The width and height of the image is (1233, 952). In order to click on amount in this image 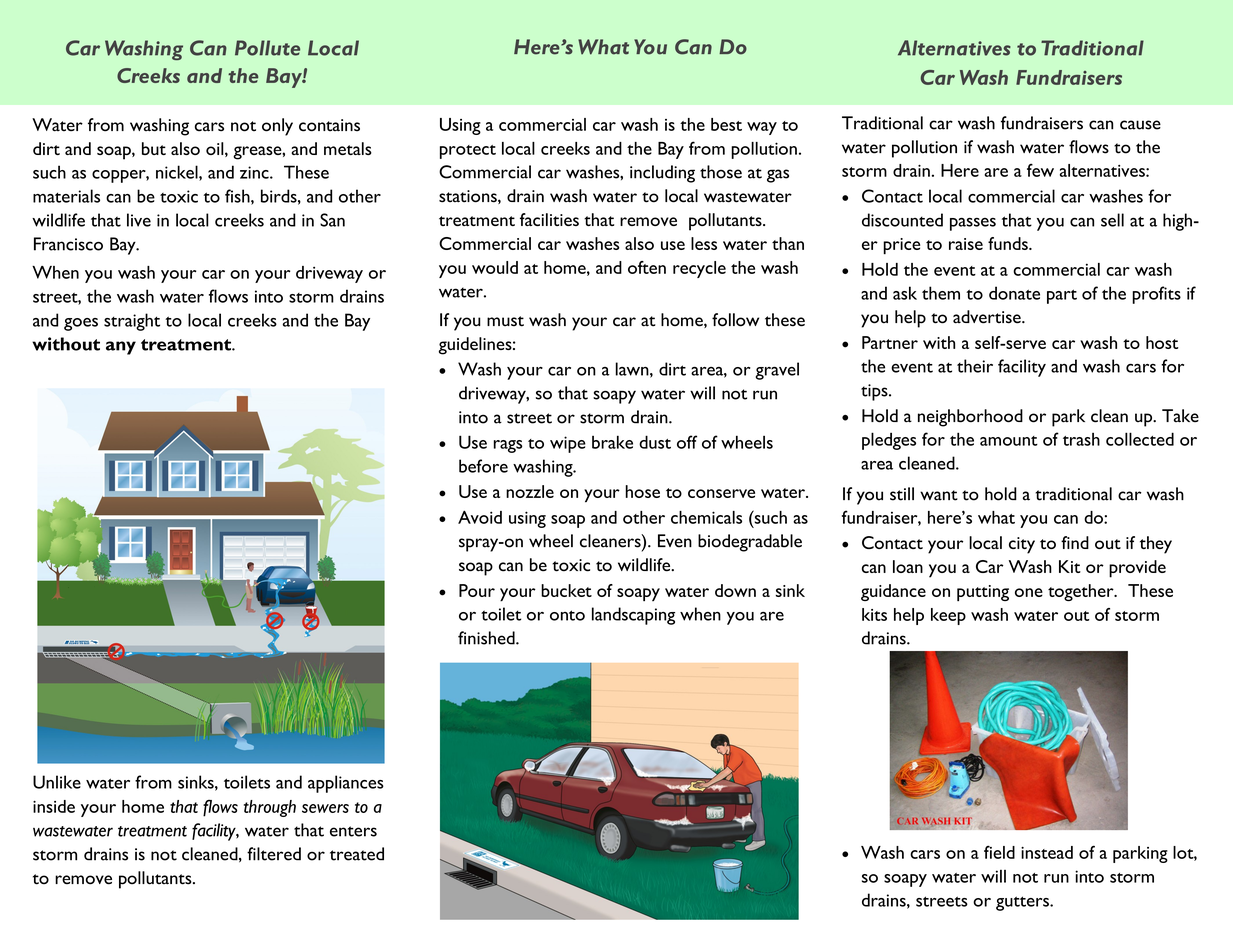, I will do `click(1009, 441)`.
